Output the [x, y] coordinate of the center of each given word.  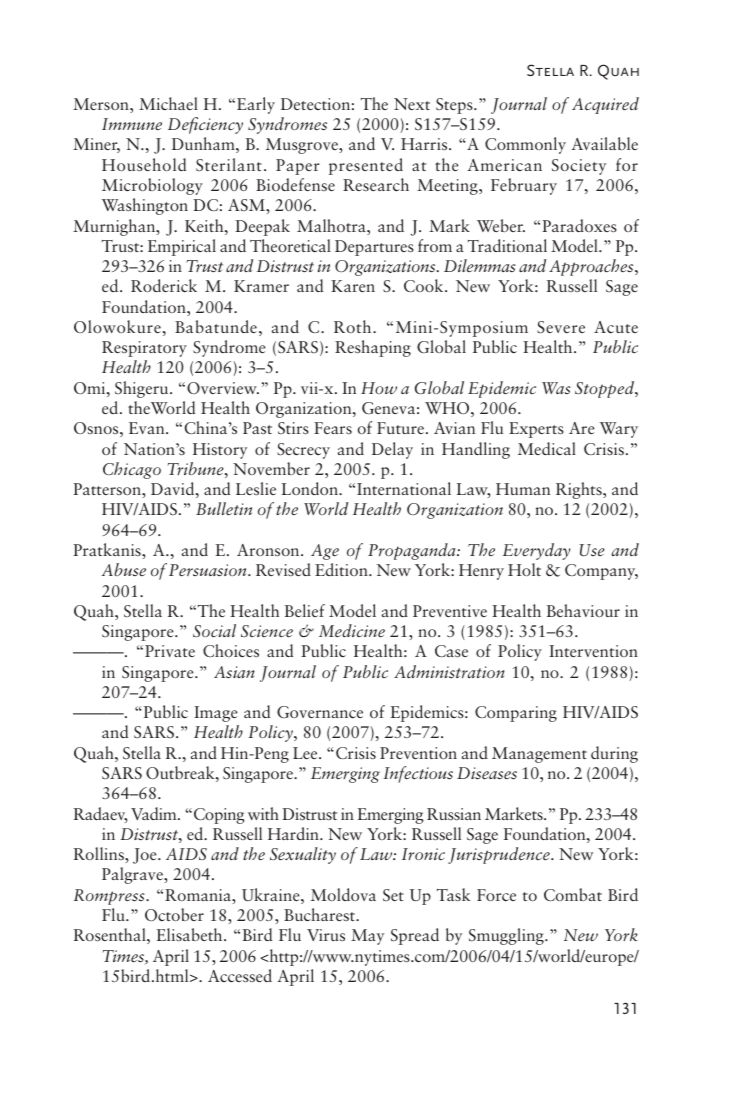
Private [170, 651]
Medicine [352, 630]
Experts [536, 430]
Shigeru [143, 389]
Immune [132, 124]
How [379, 388]
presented [366, 166]
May [367, 937]
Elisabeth [191, 934]
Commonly [525, 145]
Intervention [593, 651]
